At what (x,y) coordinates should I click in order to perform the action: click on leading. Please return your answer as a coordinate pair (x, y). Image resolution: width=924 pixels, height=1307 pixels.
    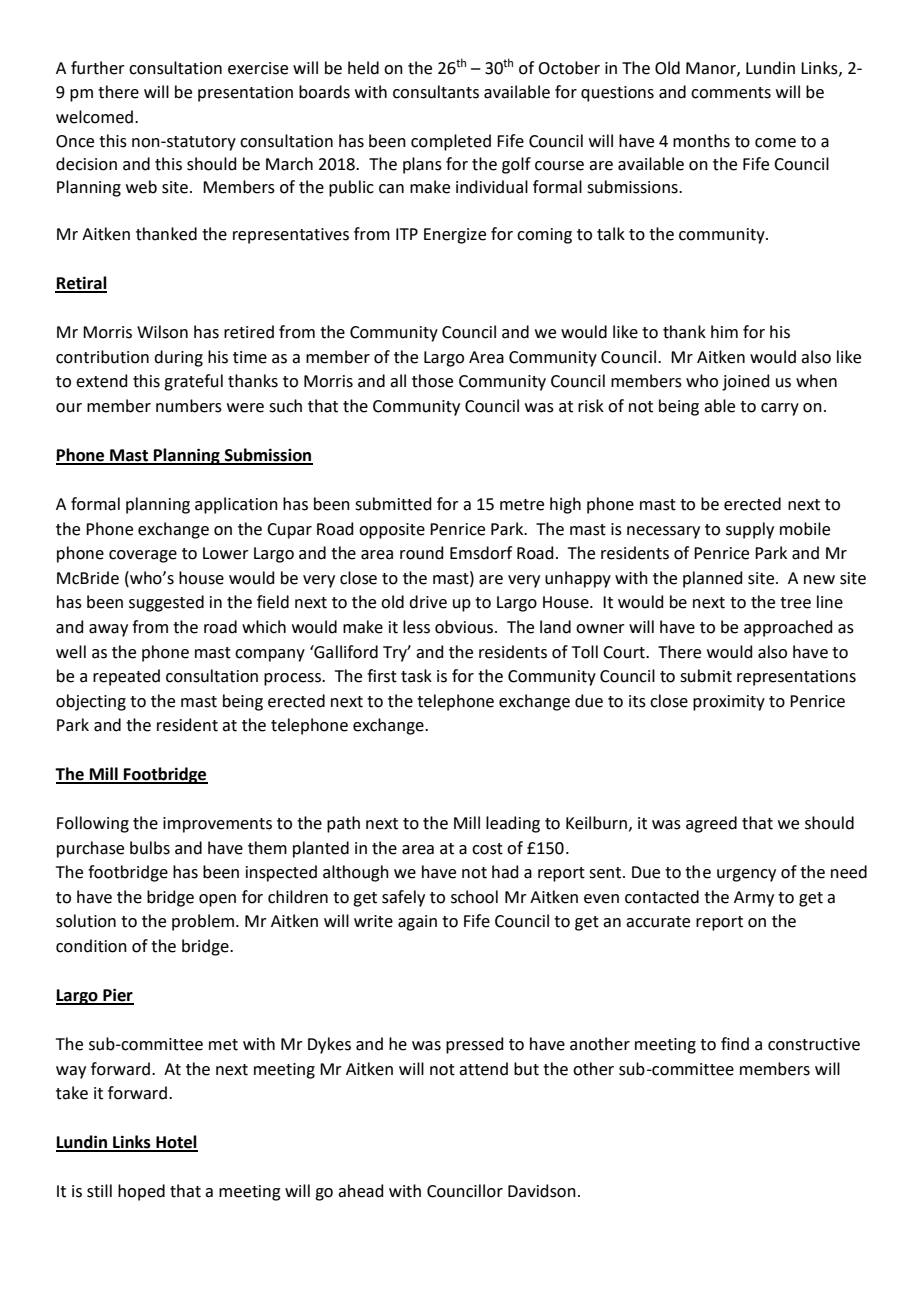
    Looking at the image, I should click on (513, 824).
